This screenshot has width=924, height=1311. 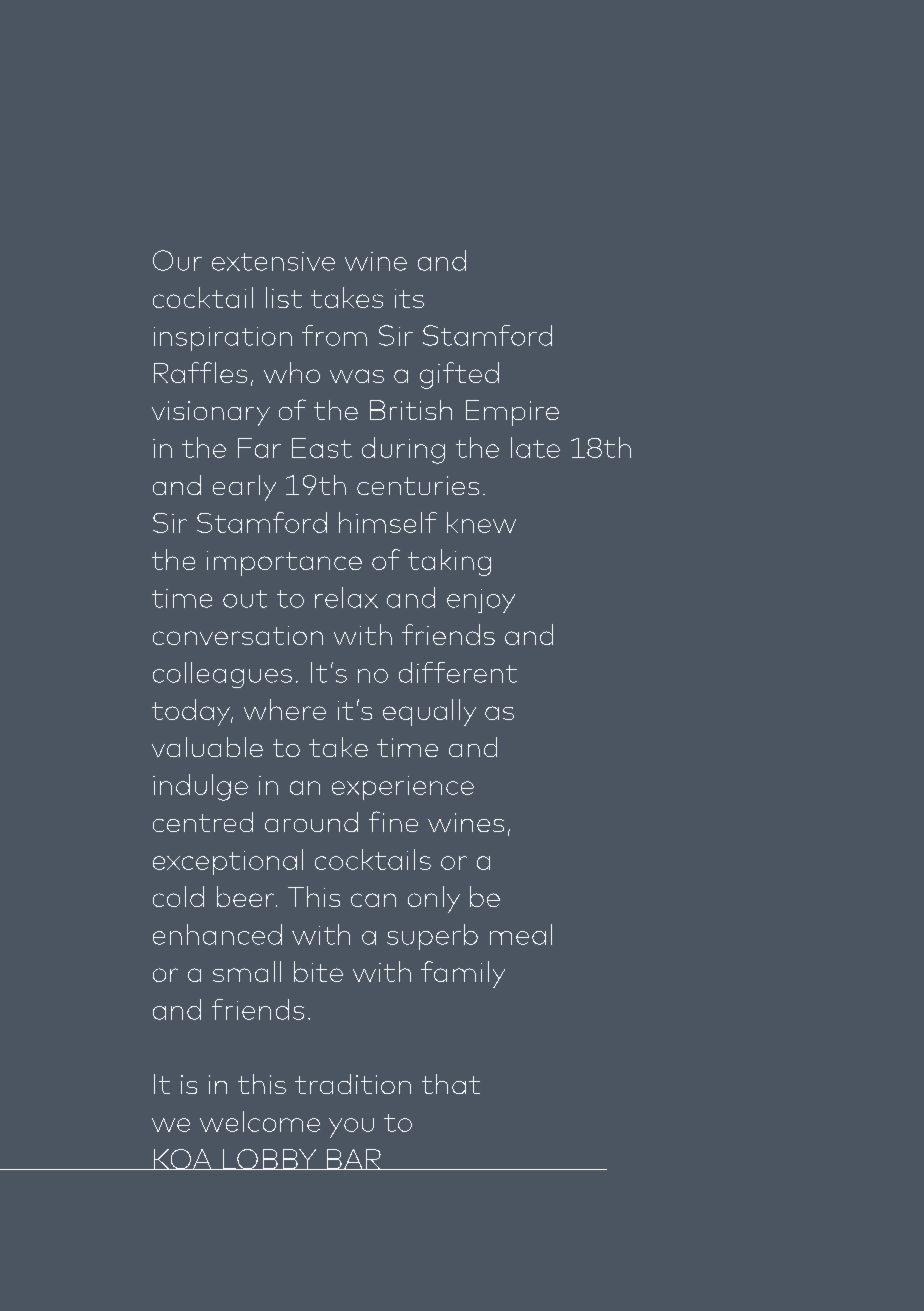 What do you see at coordinates (260, 1121) in the screenshot?
I see `welcome` at bounding box center [260, 1121].
